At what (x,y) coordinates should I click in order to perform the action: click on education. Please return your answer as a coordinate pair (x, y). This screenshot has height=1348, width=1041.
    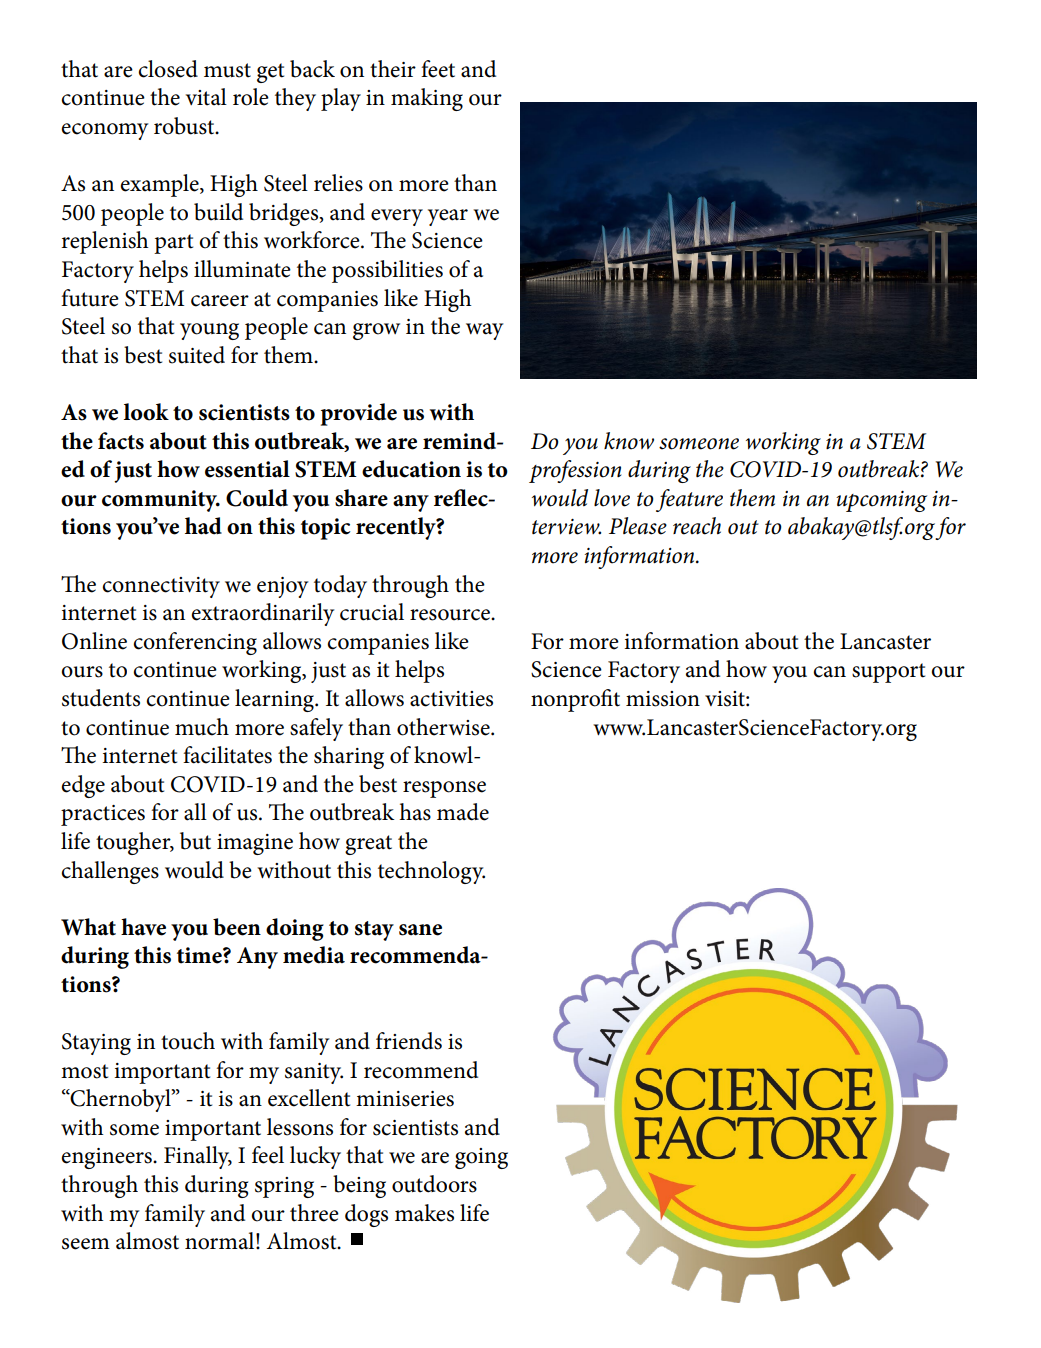
    Looking at the image, I should click on (411, 469).
